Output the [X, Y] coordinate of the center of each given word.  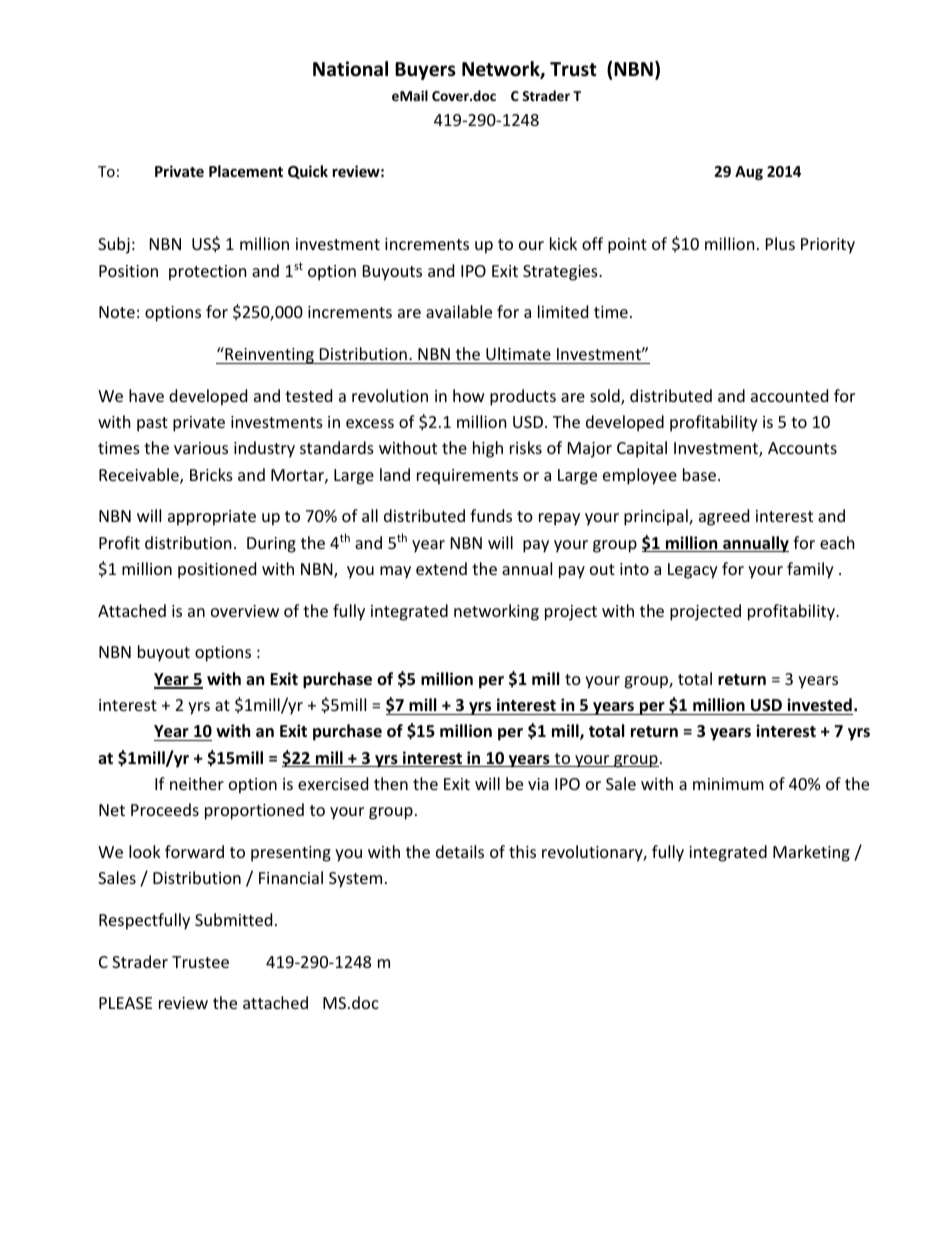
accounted [789, 395]
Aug [749, 173]
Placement [246, 171]
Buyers [425, 71]
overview [245, 611]
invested [819, 705]
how [469, 395]
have [146, 395]
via [538, 784]
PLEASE [125, 1003]
